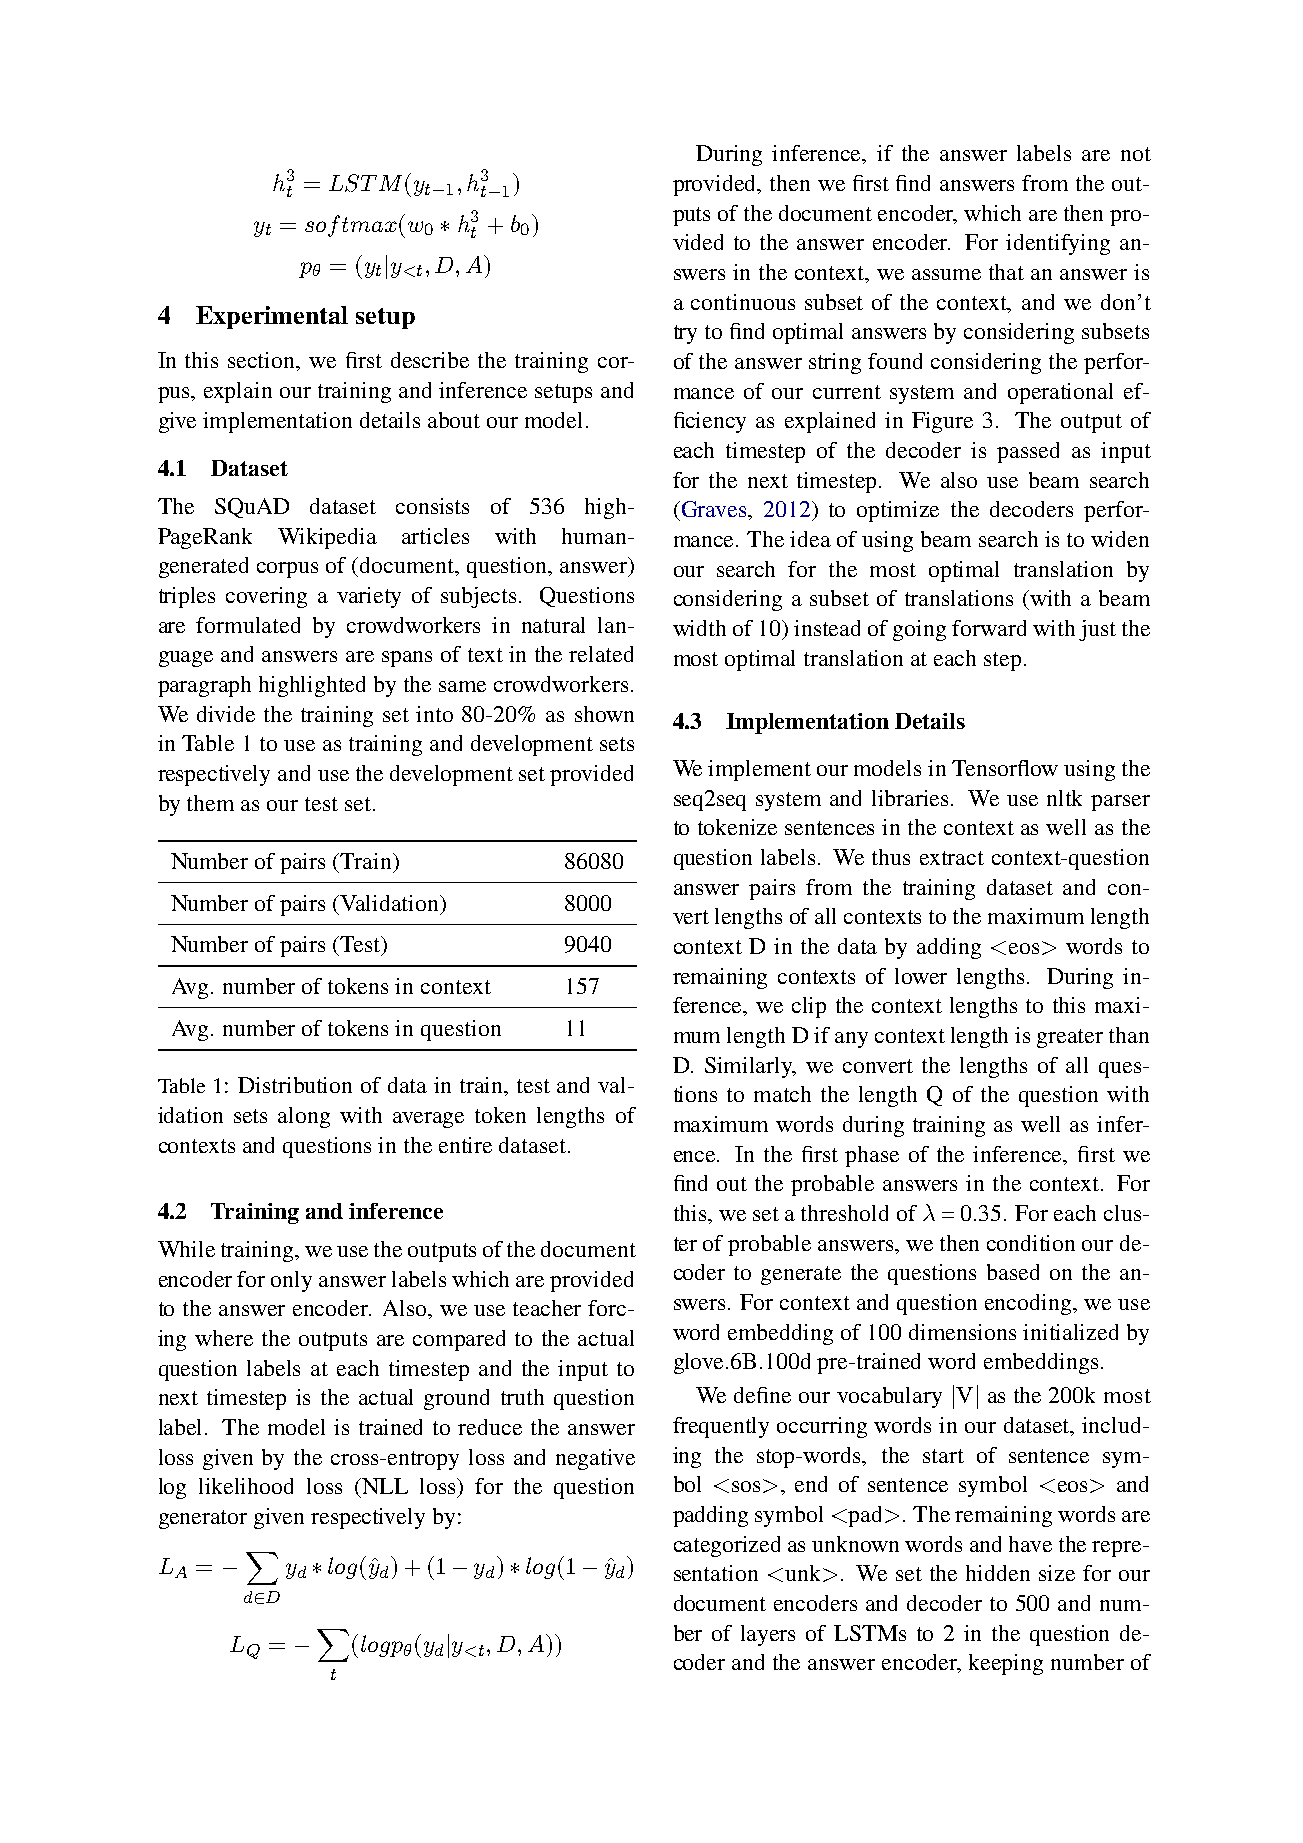 This image has height=1843, width=1303. I want to click on clip, so click(809, 1007).
